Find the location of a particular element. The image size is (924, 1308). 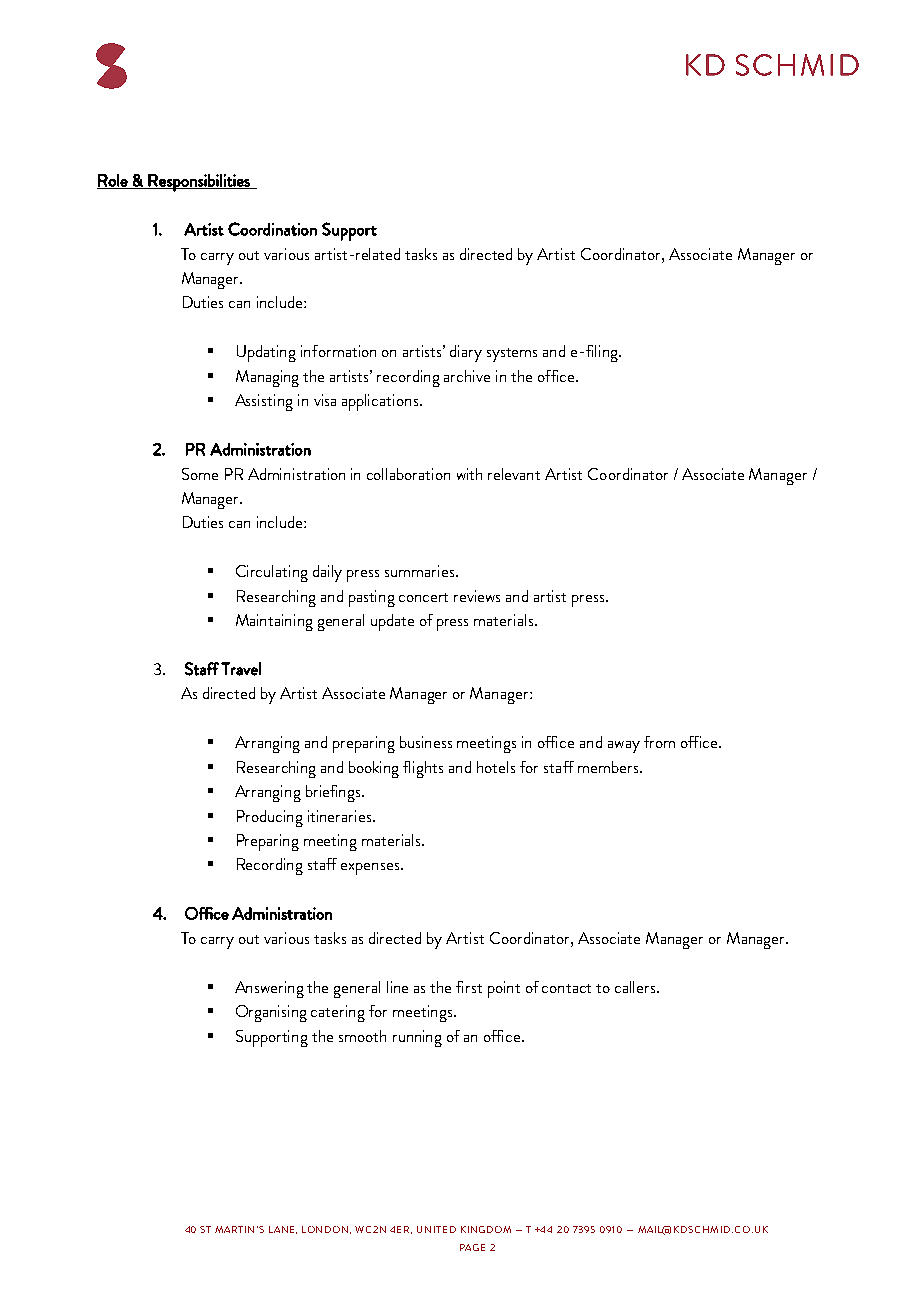

Travel is located at coordinates (241, 669).
